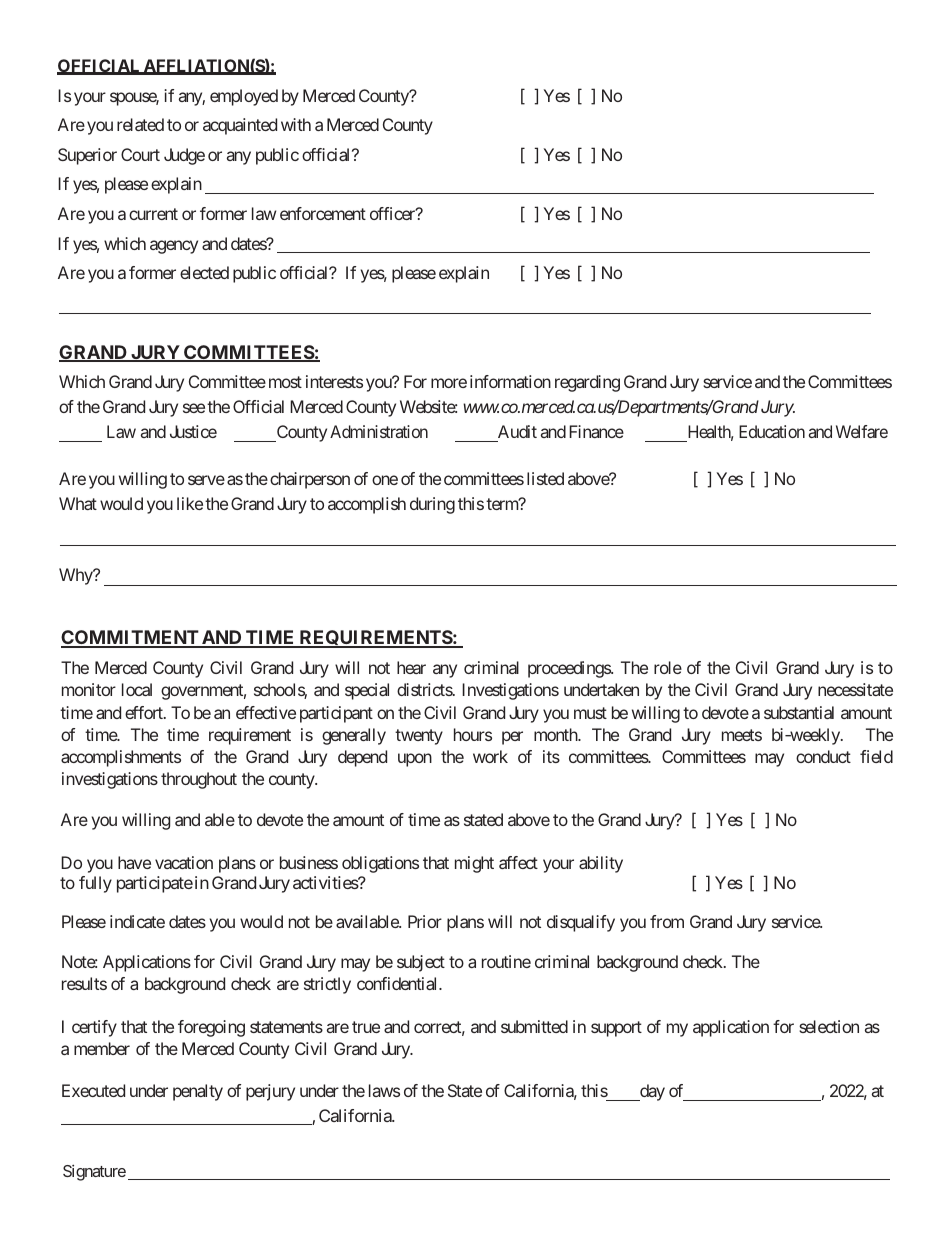 This page has height=1233, width=952. I want to click on regarding, so click(587, 383).
